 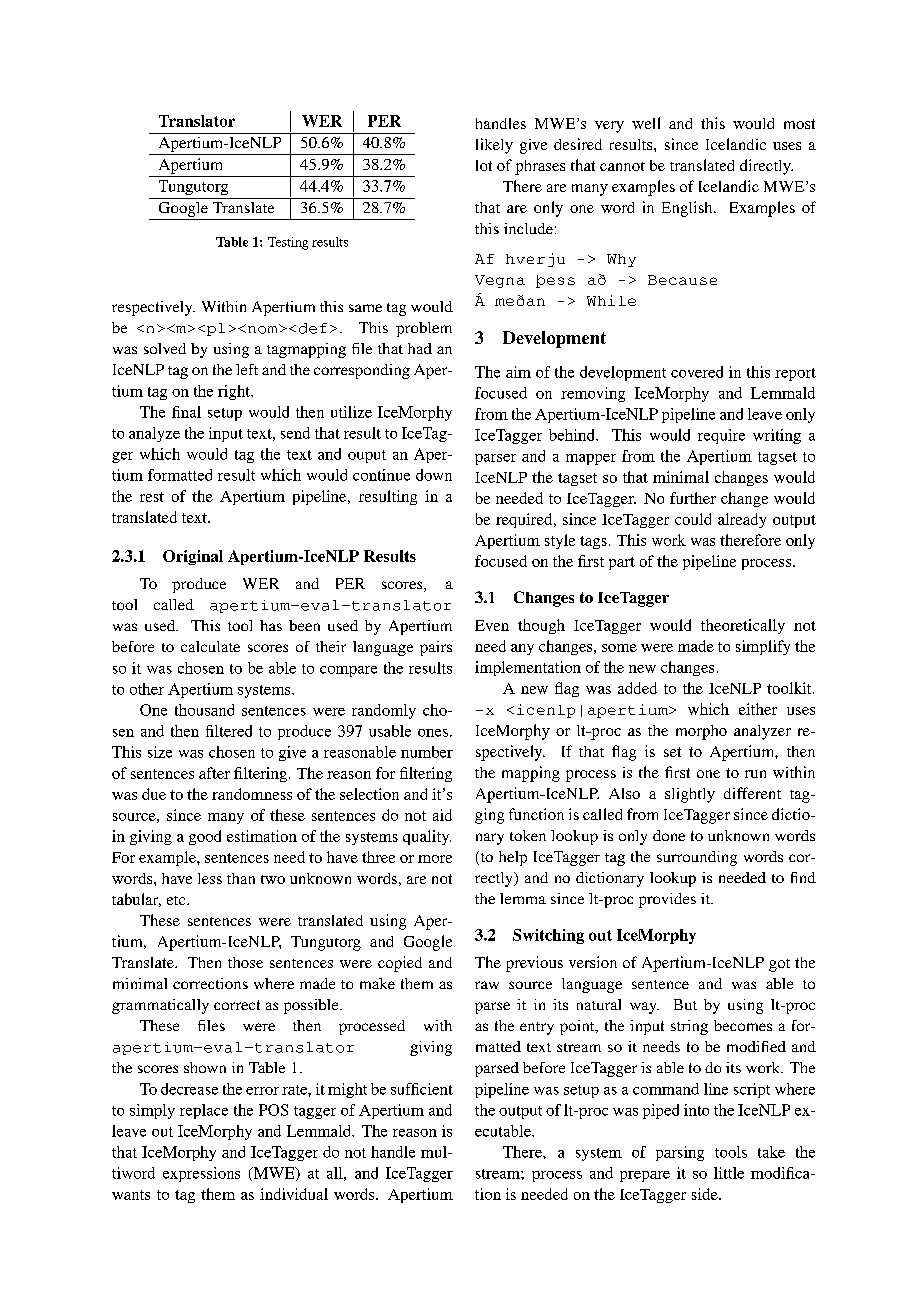 What do you see at coordinates (688, 209) in the screenshot?
I see `English` at bounding box center [688, 209].
